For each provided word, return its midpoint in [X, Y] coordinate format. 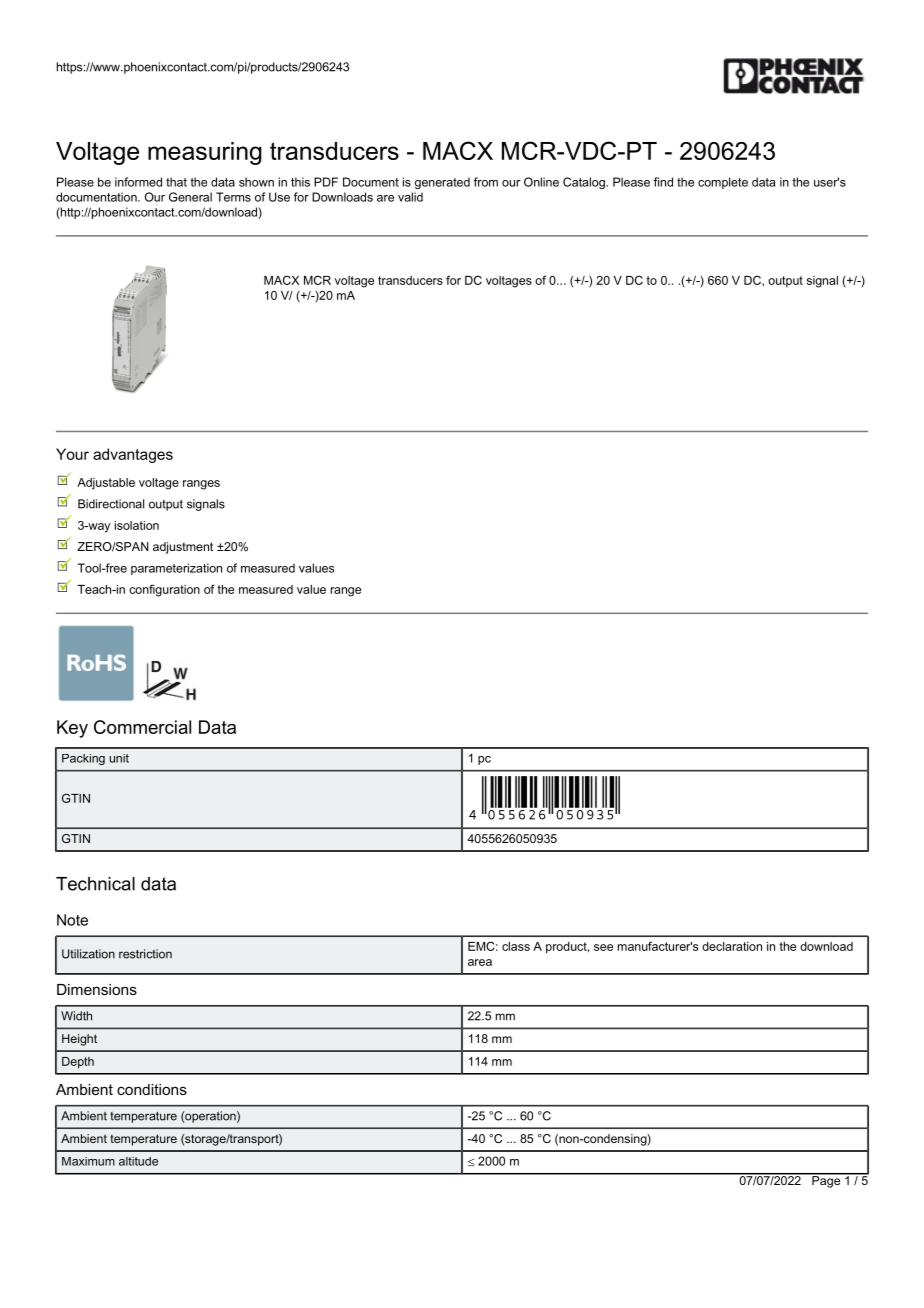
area [480, 962]
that [176, 182]
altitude [138, 1161]
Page [826, 1181]
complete [723, 183]
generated [442, 183]
